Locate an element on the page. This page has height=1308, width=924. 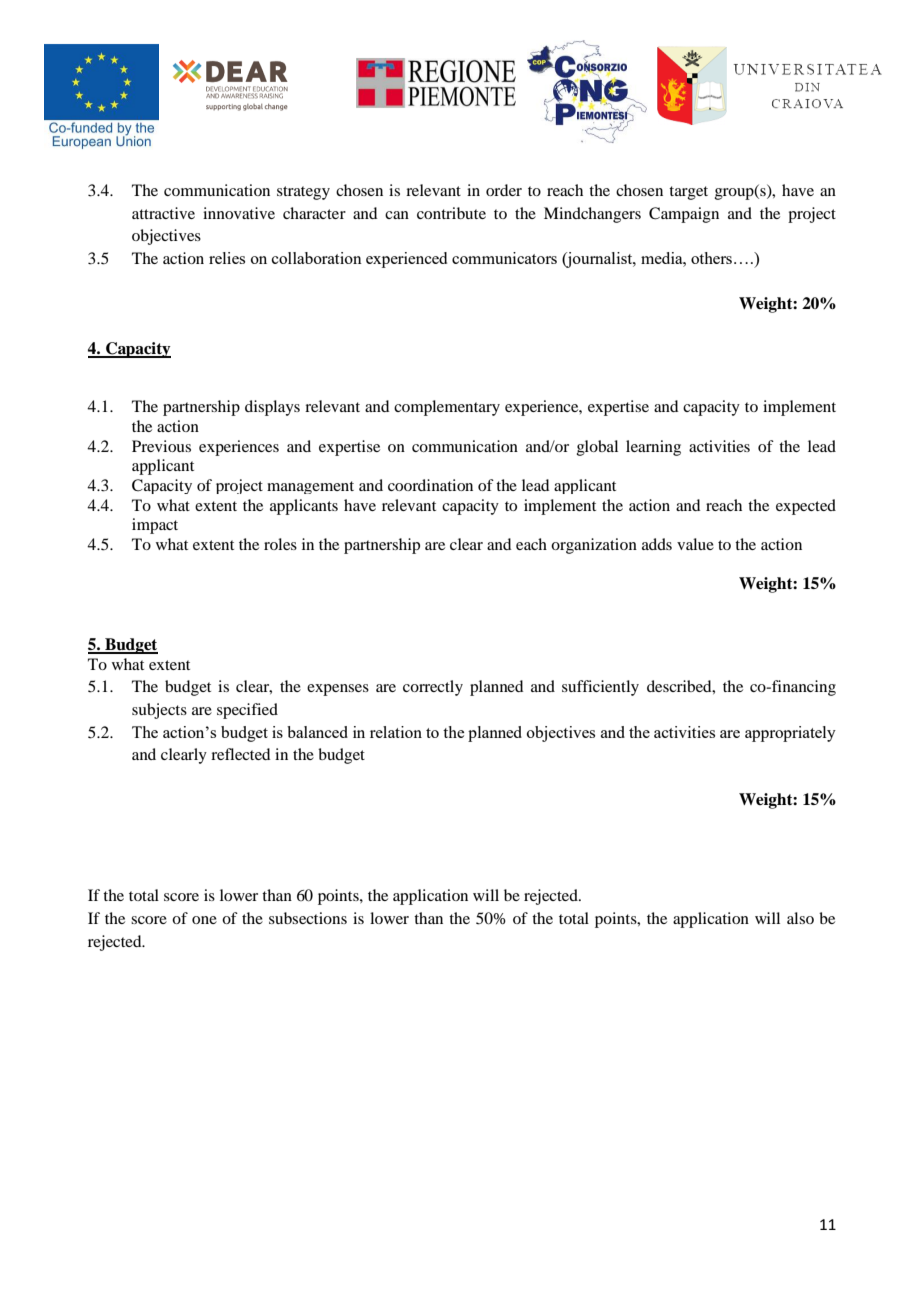
also is located at coordinates (800, 918).
